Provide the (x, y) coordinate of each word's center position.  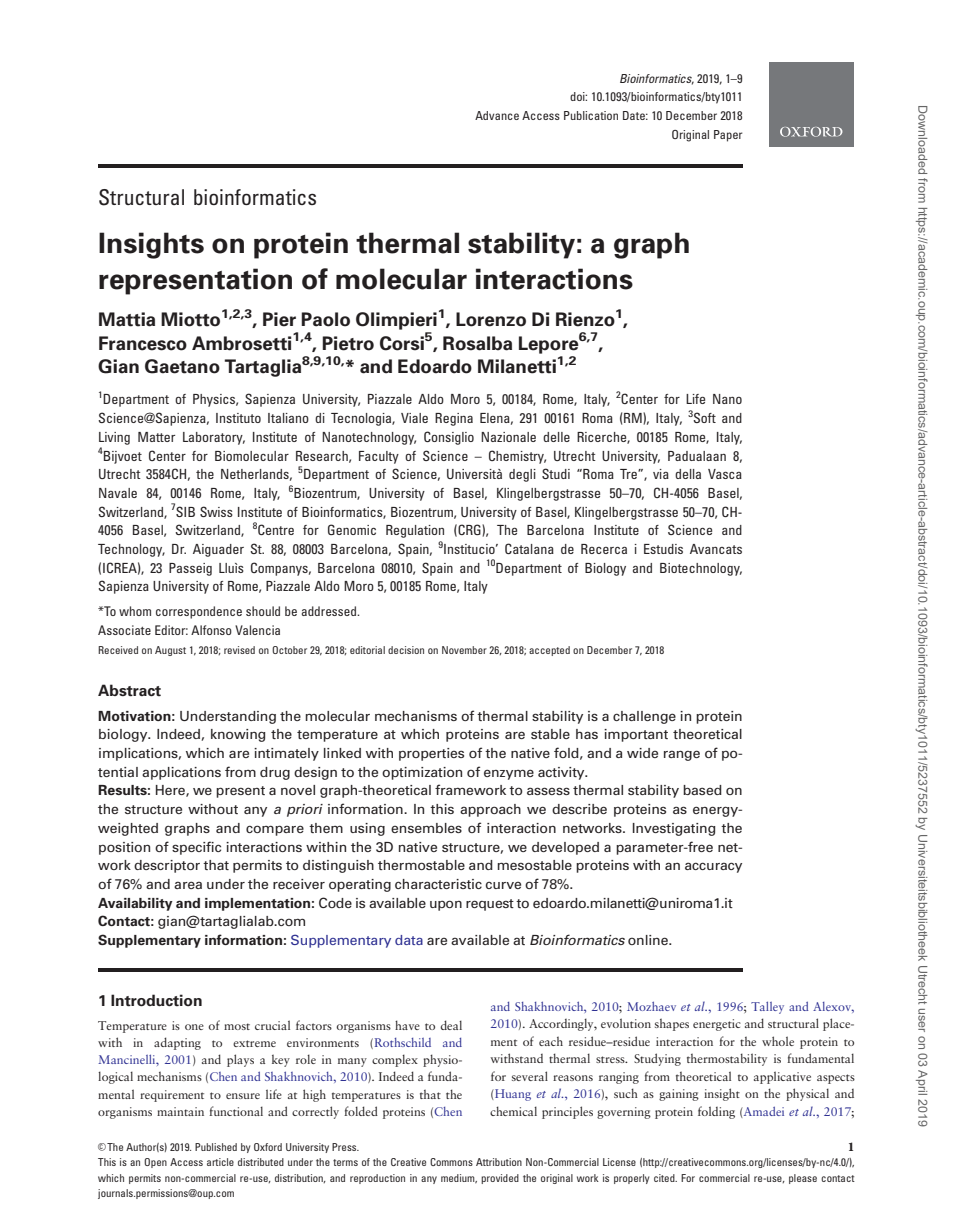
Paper (728, 136)
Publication (591, 115)
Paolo (325, 319)
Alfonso (211, 630)
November (464, 650)
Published (216, 1147)
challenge (644, 717)
